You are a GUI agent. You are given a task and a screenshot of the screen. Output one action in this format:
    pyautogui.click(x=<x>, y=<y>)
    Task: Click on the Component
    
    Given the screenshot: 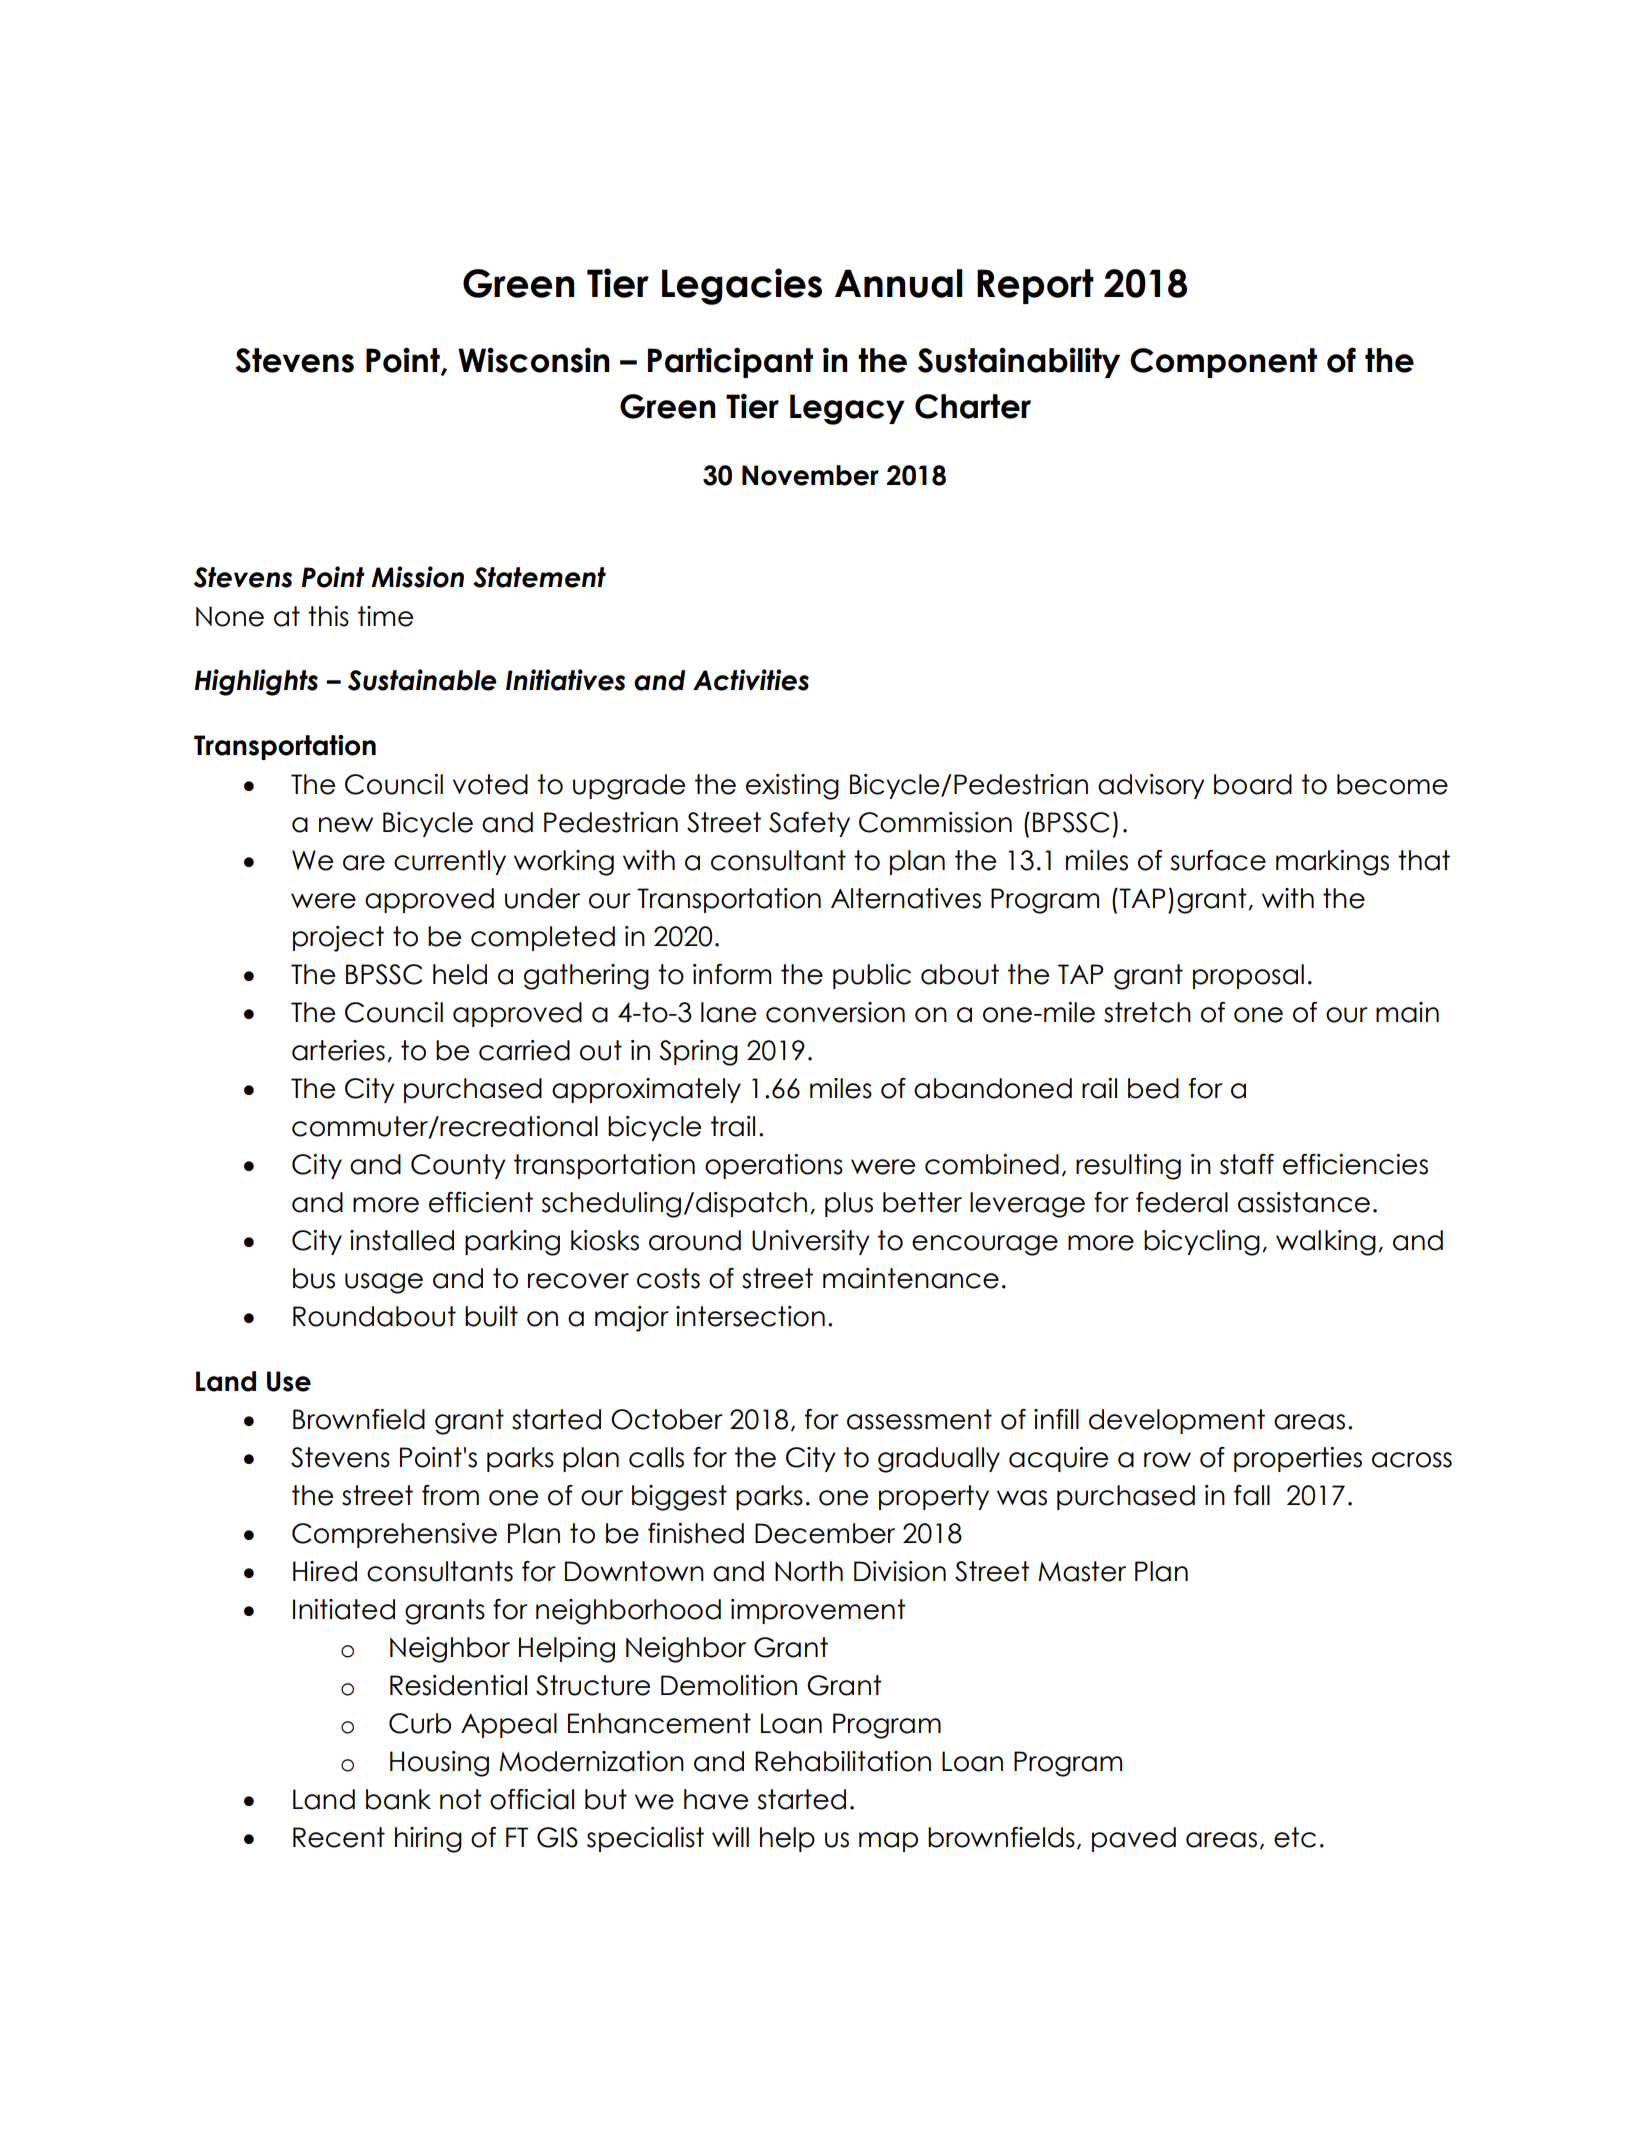 What is the action you would take?
    pyautogui.click(x=1223, y=363)
